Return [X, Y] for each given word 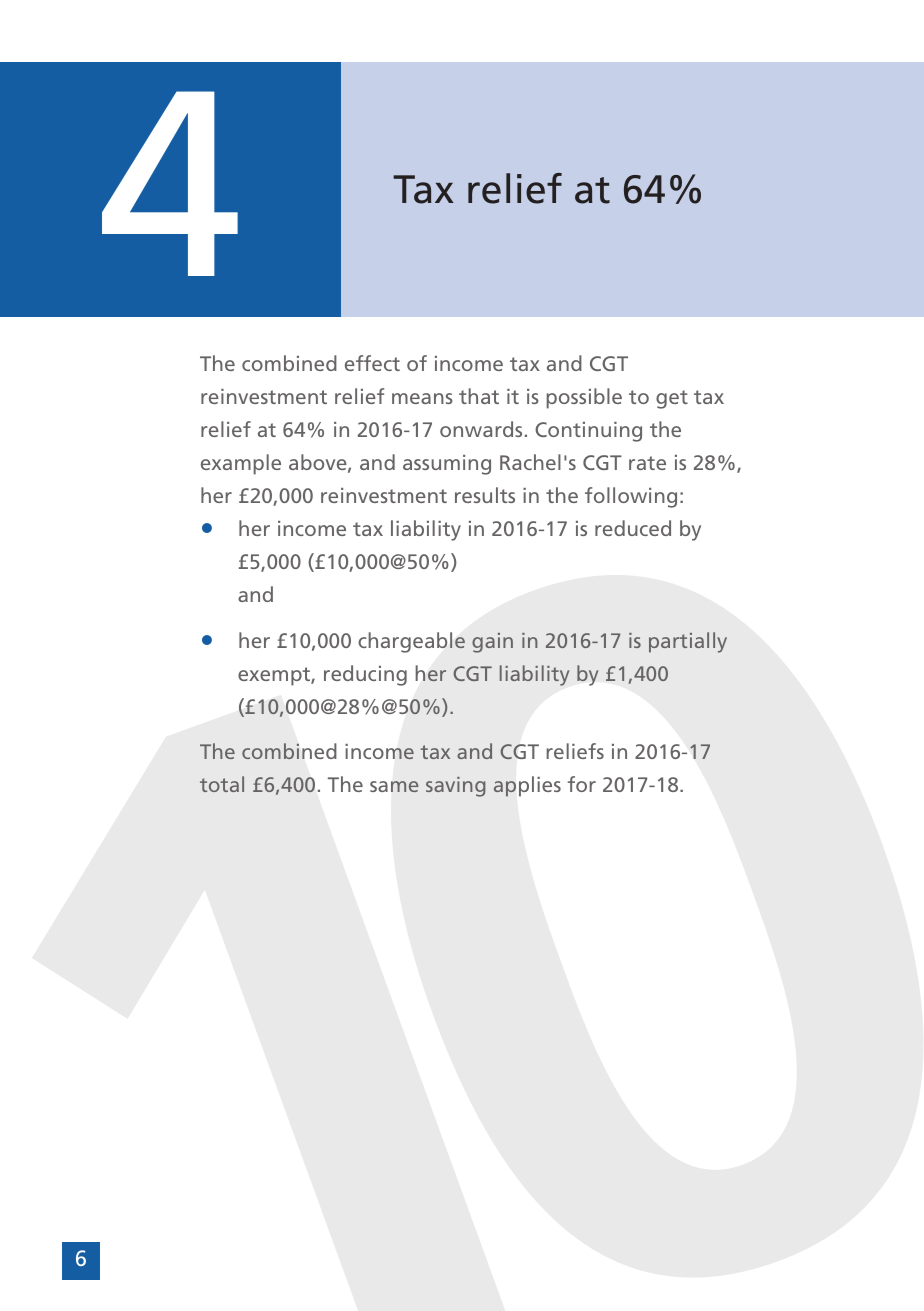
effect [372, 363]
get [672, 399]
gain [492, 643]
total [222, 784]
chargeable [411, 642]
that [479, 396]
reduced [633, 528]
